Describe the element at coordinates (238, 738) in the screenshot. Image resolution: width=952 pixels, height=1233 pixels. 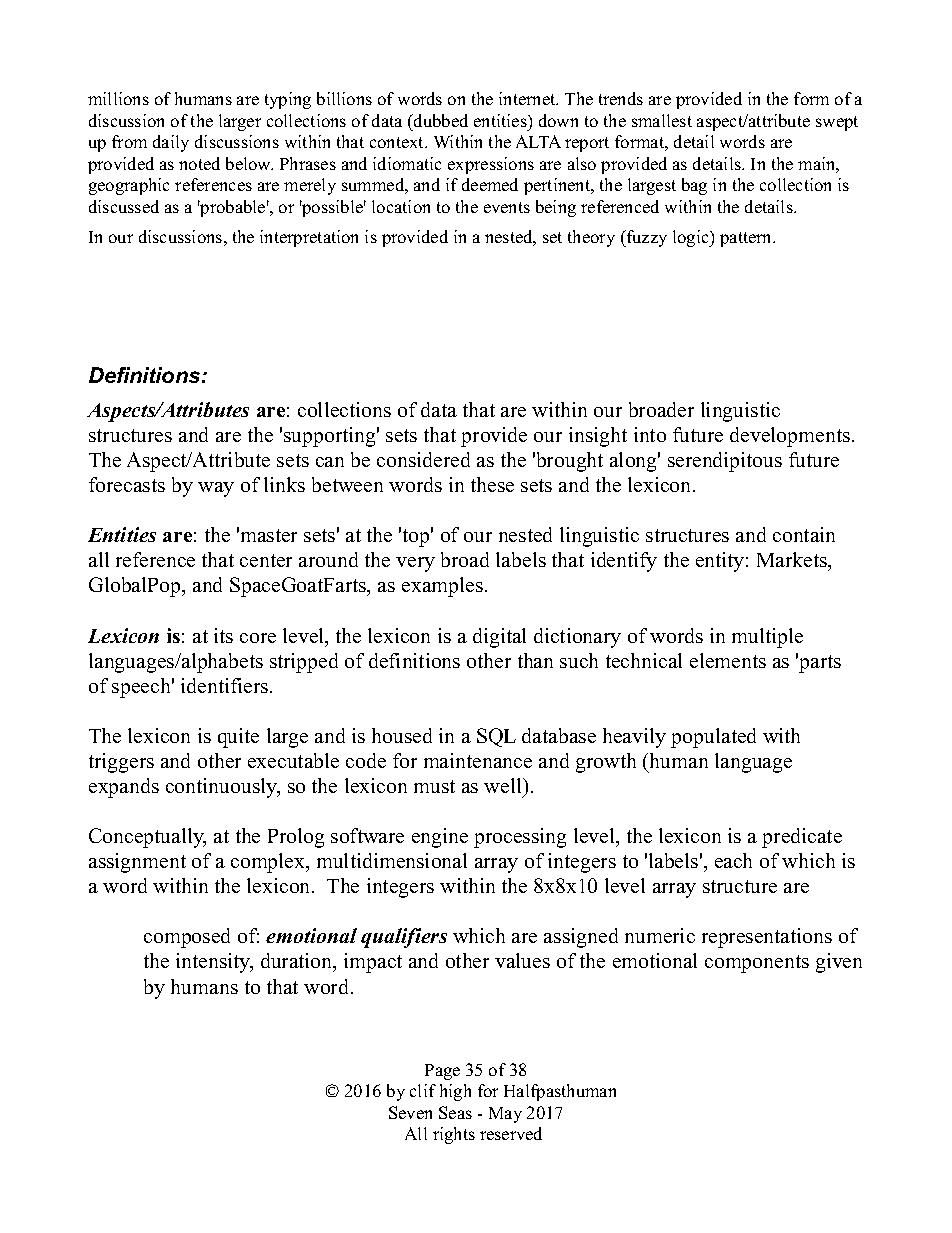
I see `quite` at that location.
